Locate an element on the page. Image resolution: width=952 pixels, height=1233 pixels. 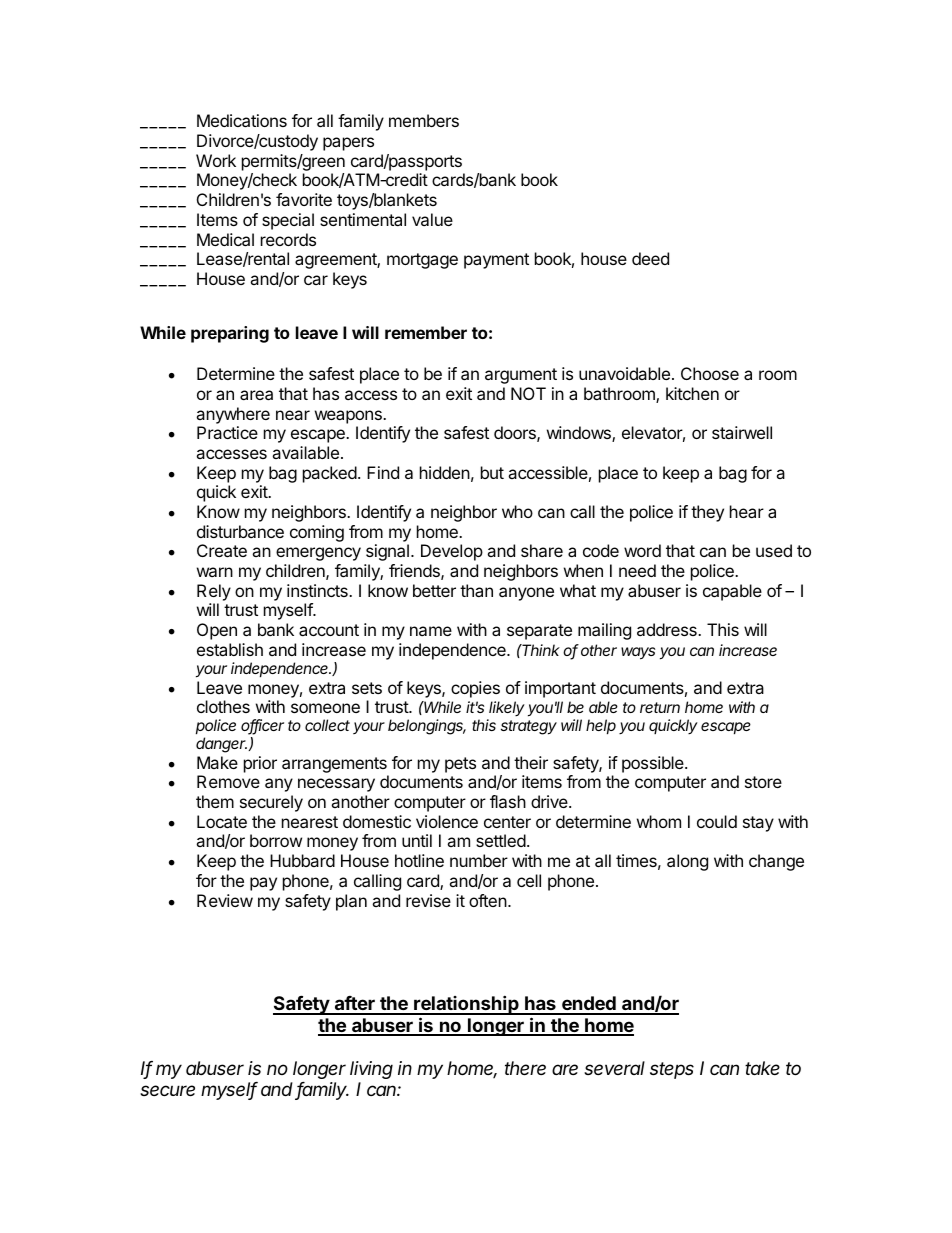
deed is located at coordinates (650, 258).
